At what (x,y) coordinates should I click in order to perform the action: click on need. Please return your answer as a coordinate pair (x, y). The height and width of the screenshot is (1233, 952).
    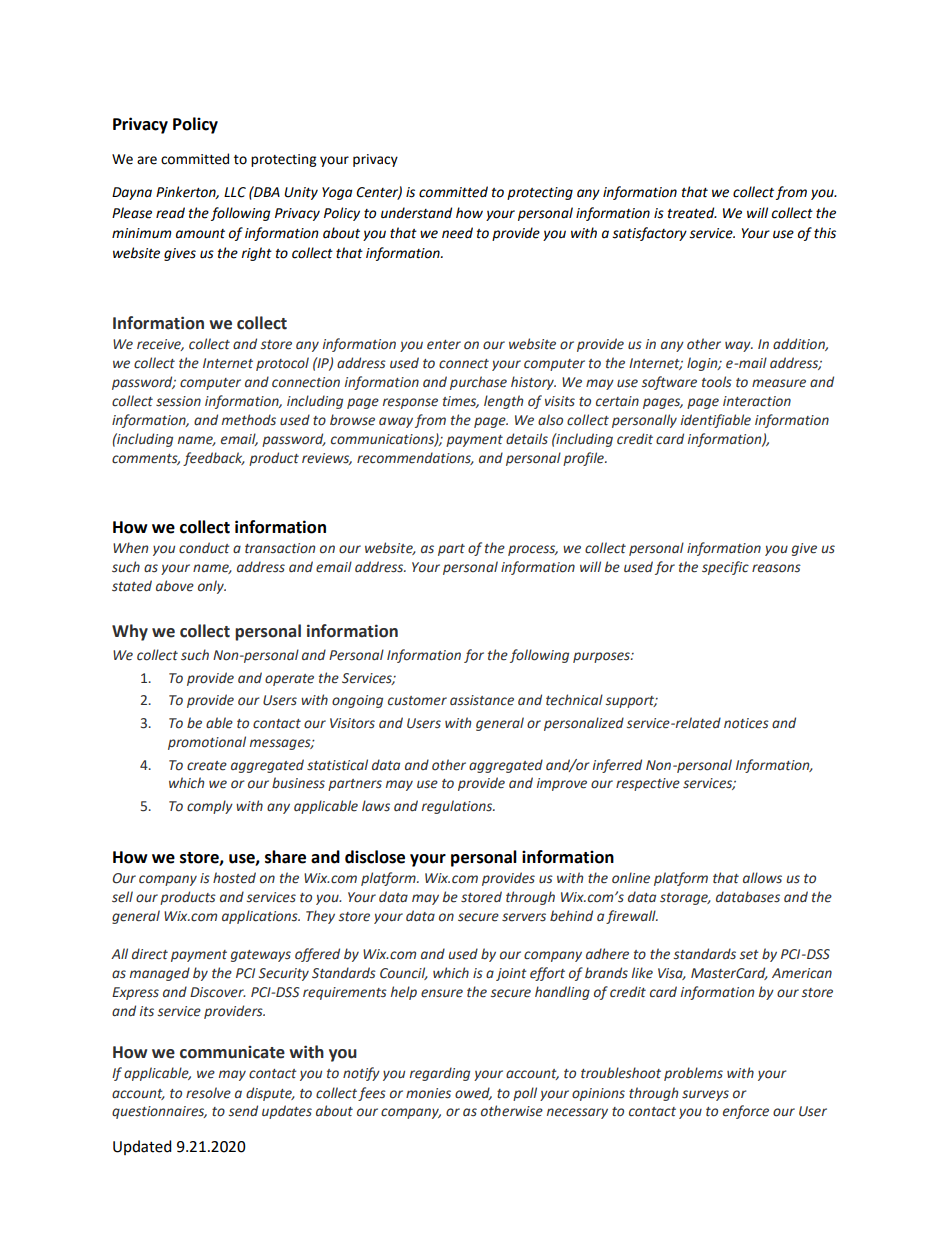
    Looking at the image, I should click on (457, 233).
